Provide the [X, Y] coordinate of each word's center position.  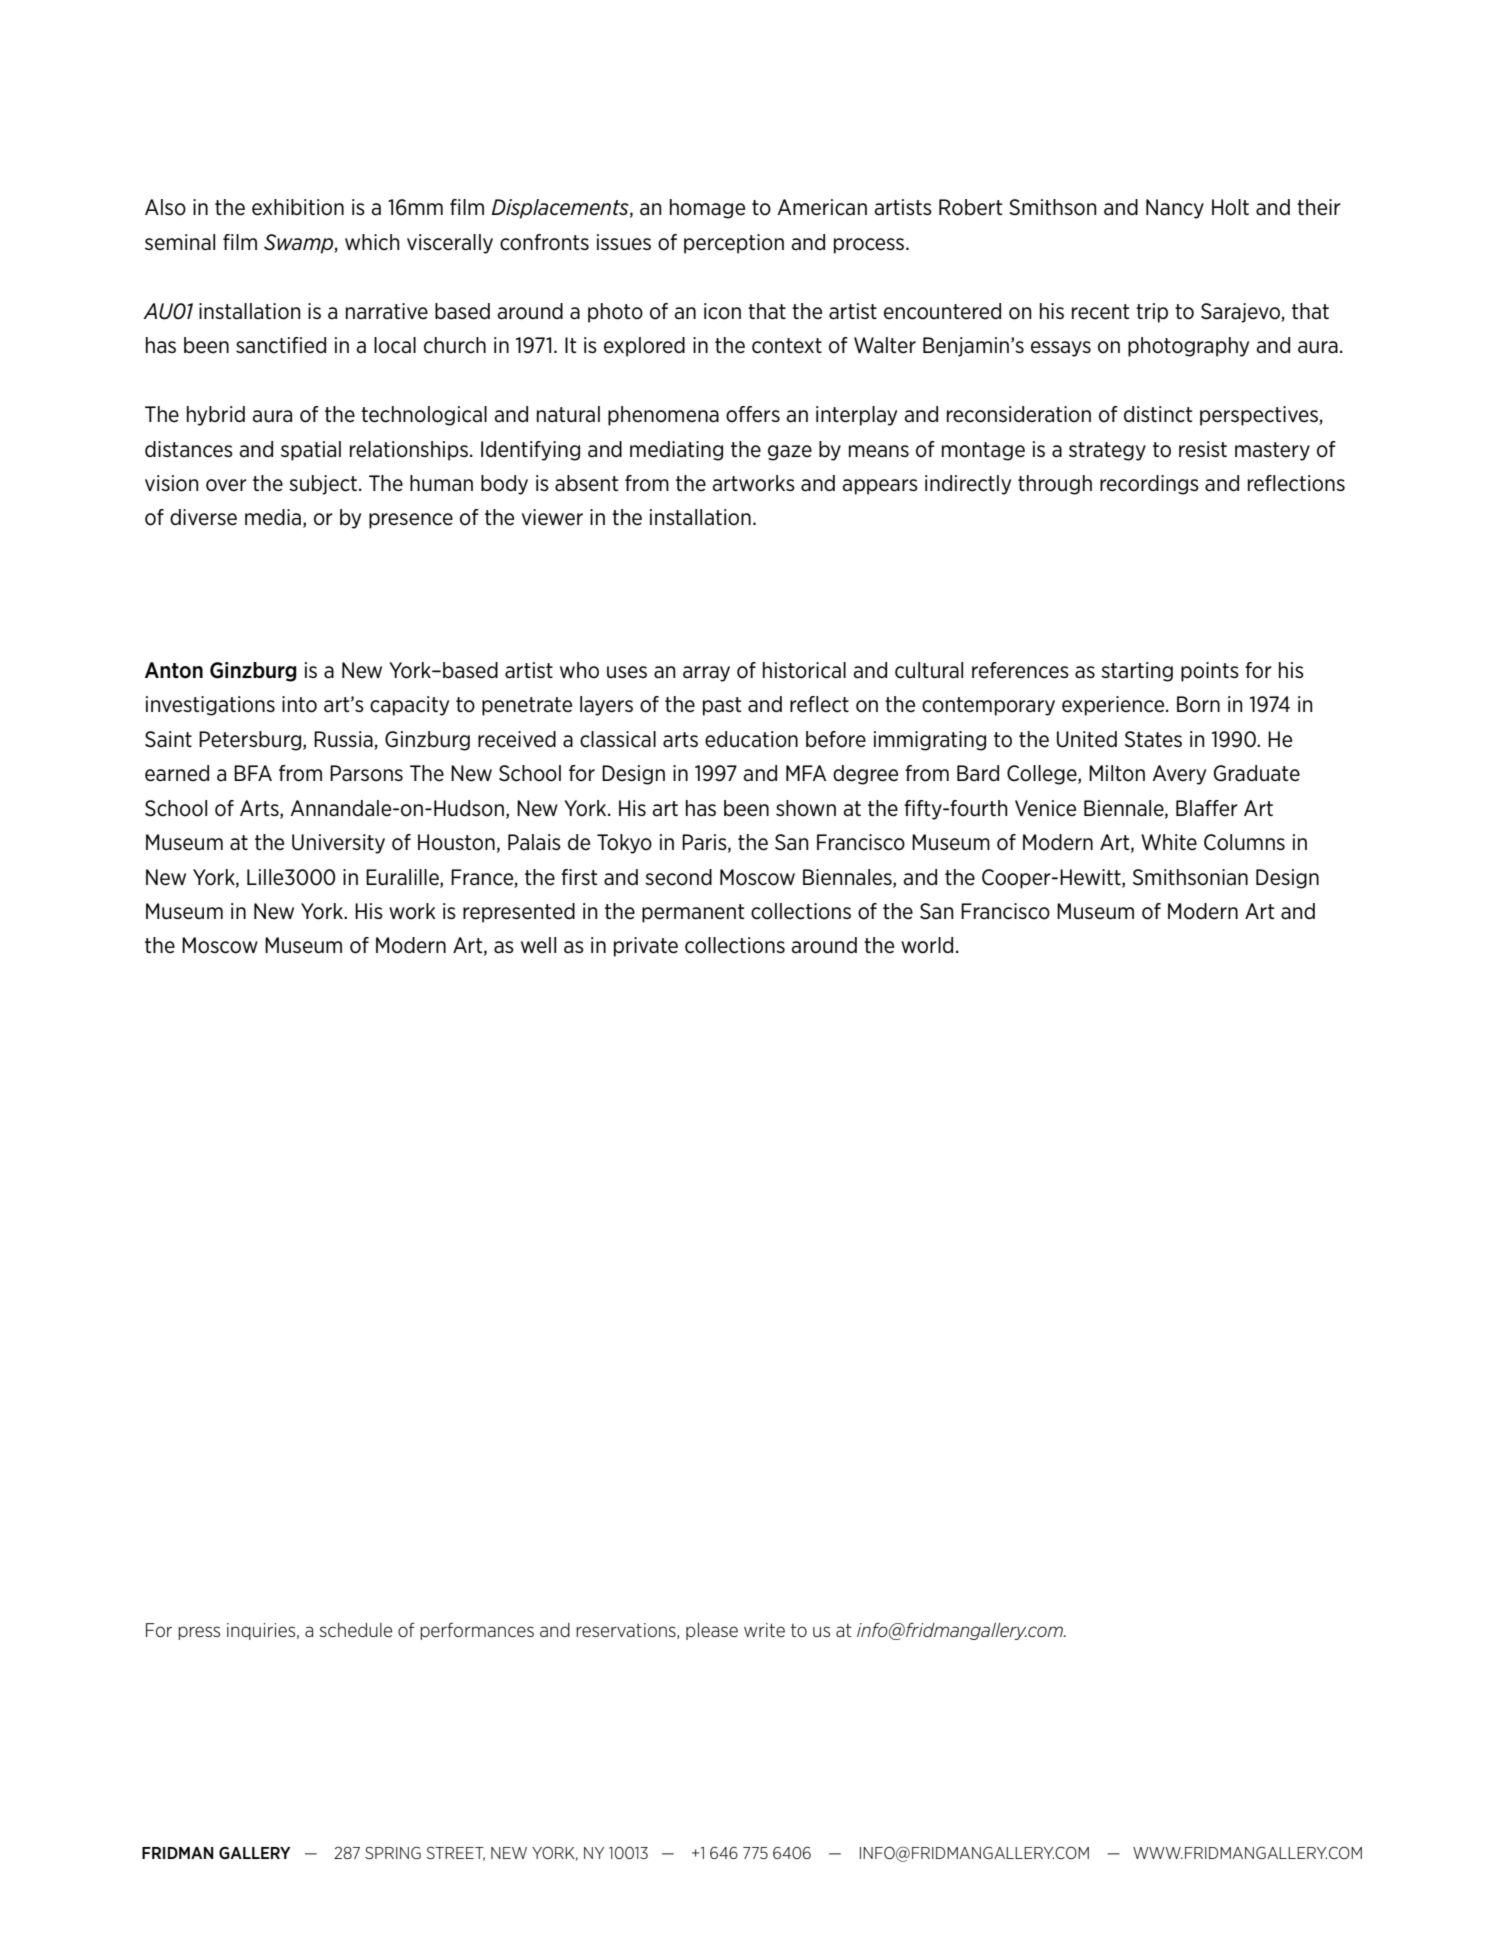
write [764, 1630]
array [706, 674]
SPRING [393, 1852]
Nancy [1175, 209]
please [712, 1631]
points [1210, 672]
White [1169, 842]
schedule [355, 1630]
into [299, 704]
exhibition [298, 207]
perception [734, 244]
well [538, 945]
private [646, 947]
